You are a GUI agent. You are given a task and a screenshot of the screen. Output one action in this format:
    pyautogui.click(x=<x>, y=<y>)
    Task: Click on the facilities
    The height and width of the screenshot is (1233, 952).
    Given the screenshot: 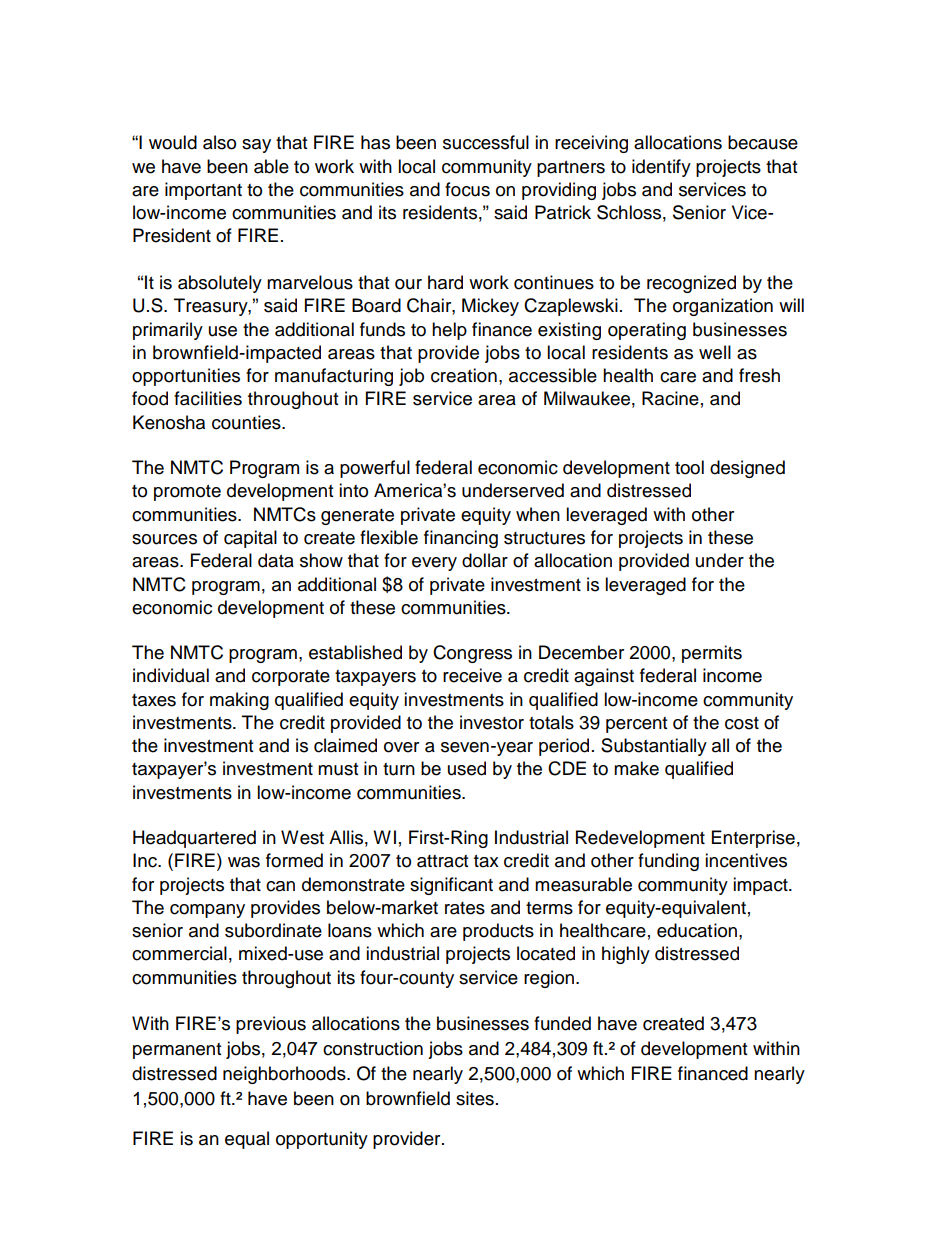 What is the action you would take?
    pyautogui.click(x=208, y=398)
